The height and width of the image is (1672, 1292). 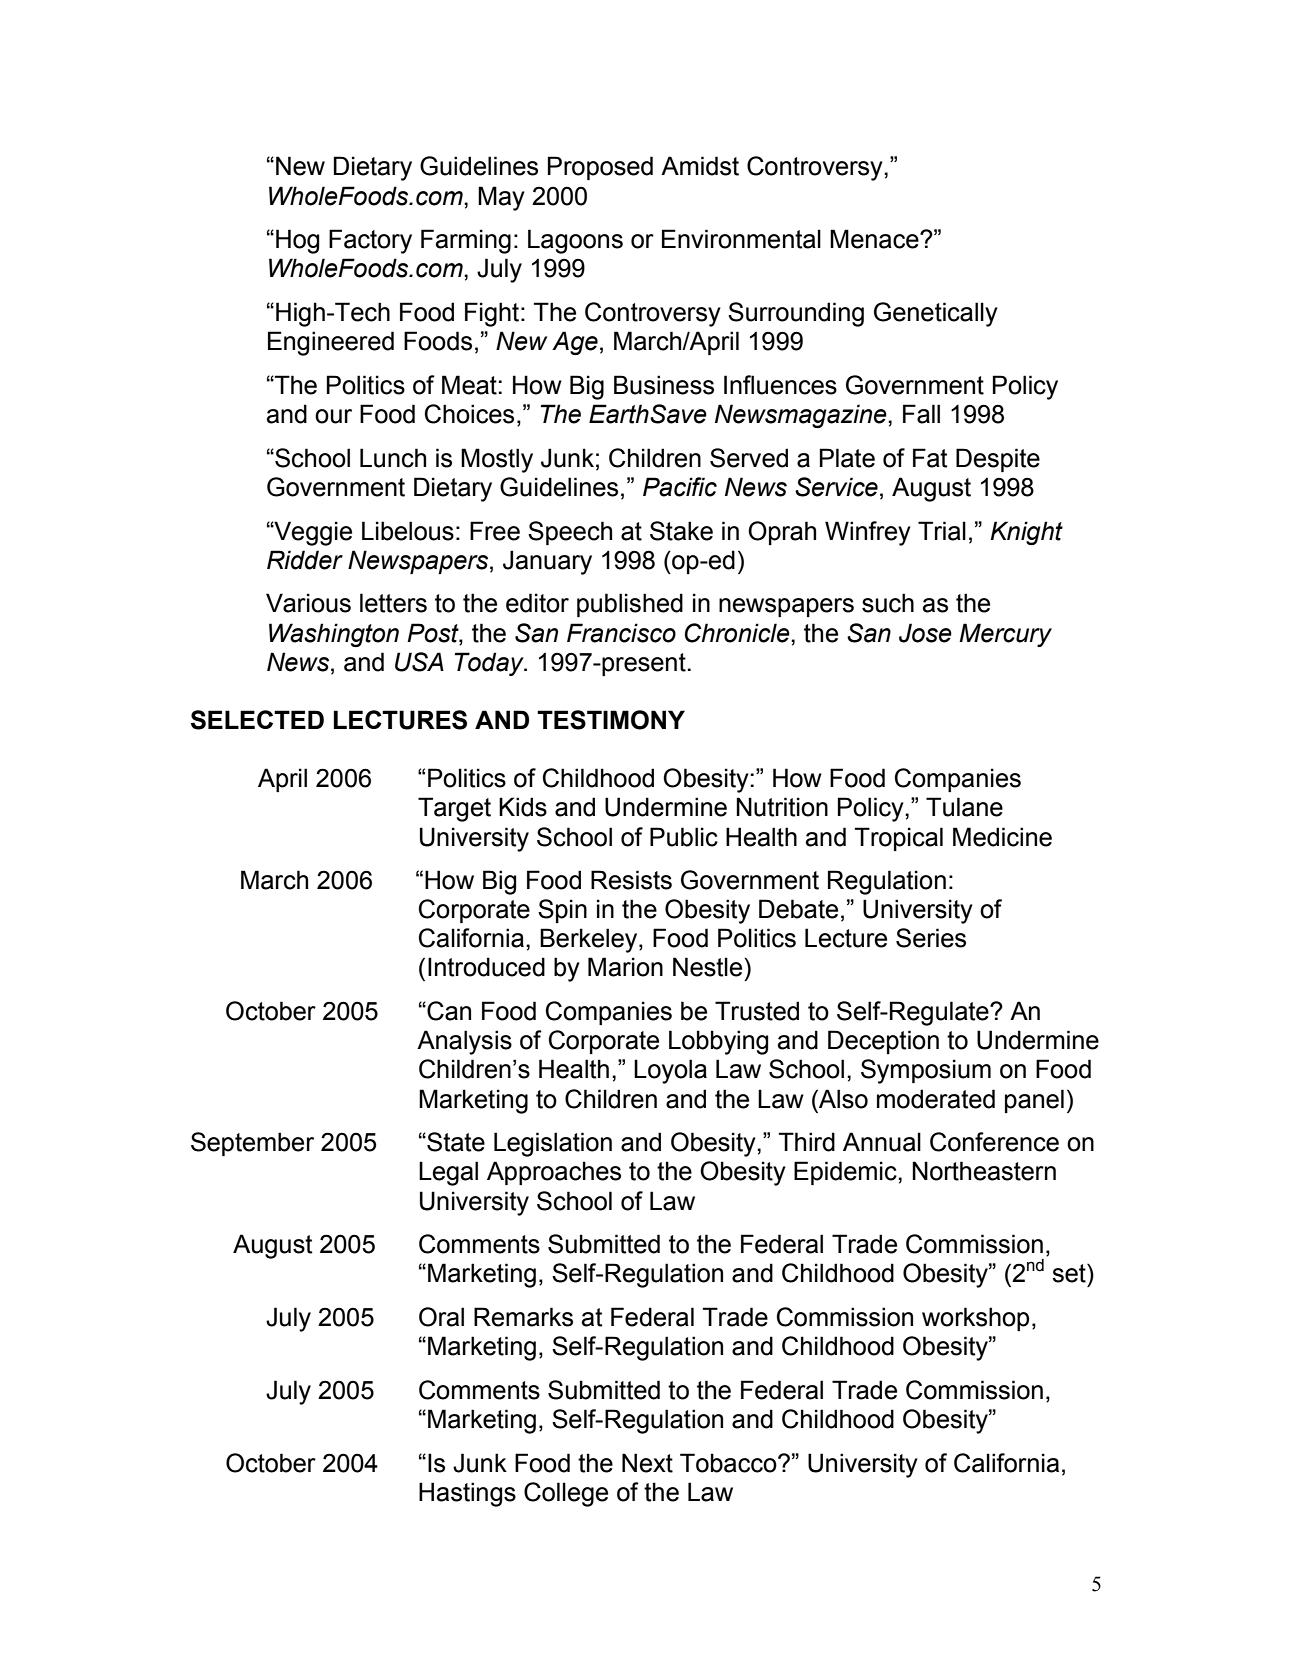 What do you see at coordinates (448, 1011) in the image?
I see `Can` at bounding box center [448, 1011].
